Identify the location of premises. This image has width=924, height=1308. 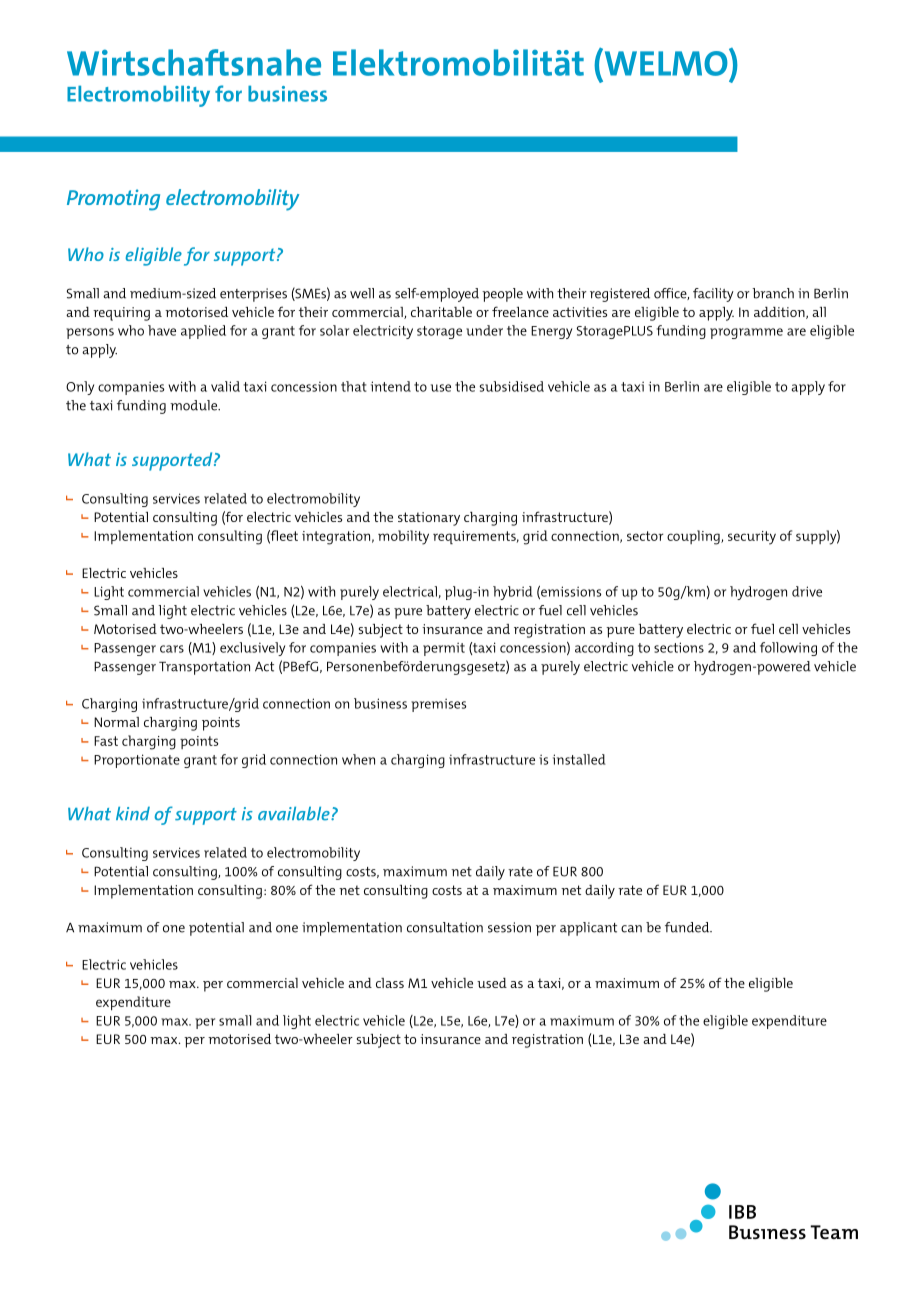
(438, 705).
